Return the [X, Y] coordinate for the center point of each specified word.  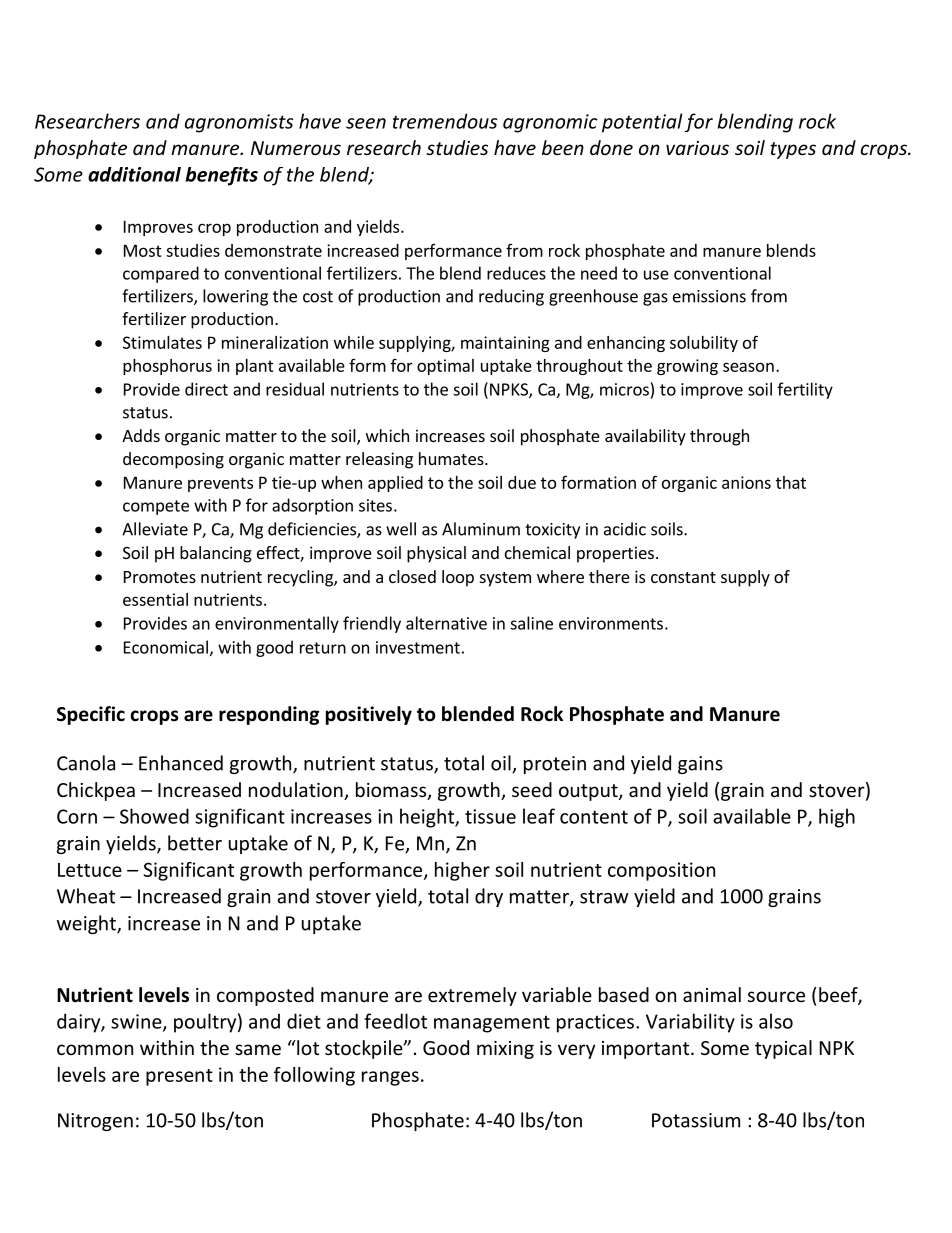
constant [683, 577]
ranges [390, 1078]
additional [134, 174]
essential [155, 599]
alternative [446, 623]
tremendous [445, 121]
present [179, 1077]
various [697, 148]
